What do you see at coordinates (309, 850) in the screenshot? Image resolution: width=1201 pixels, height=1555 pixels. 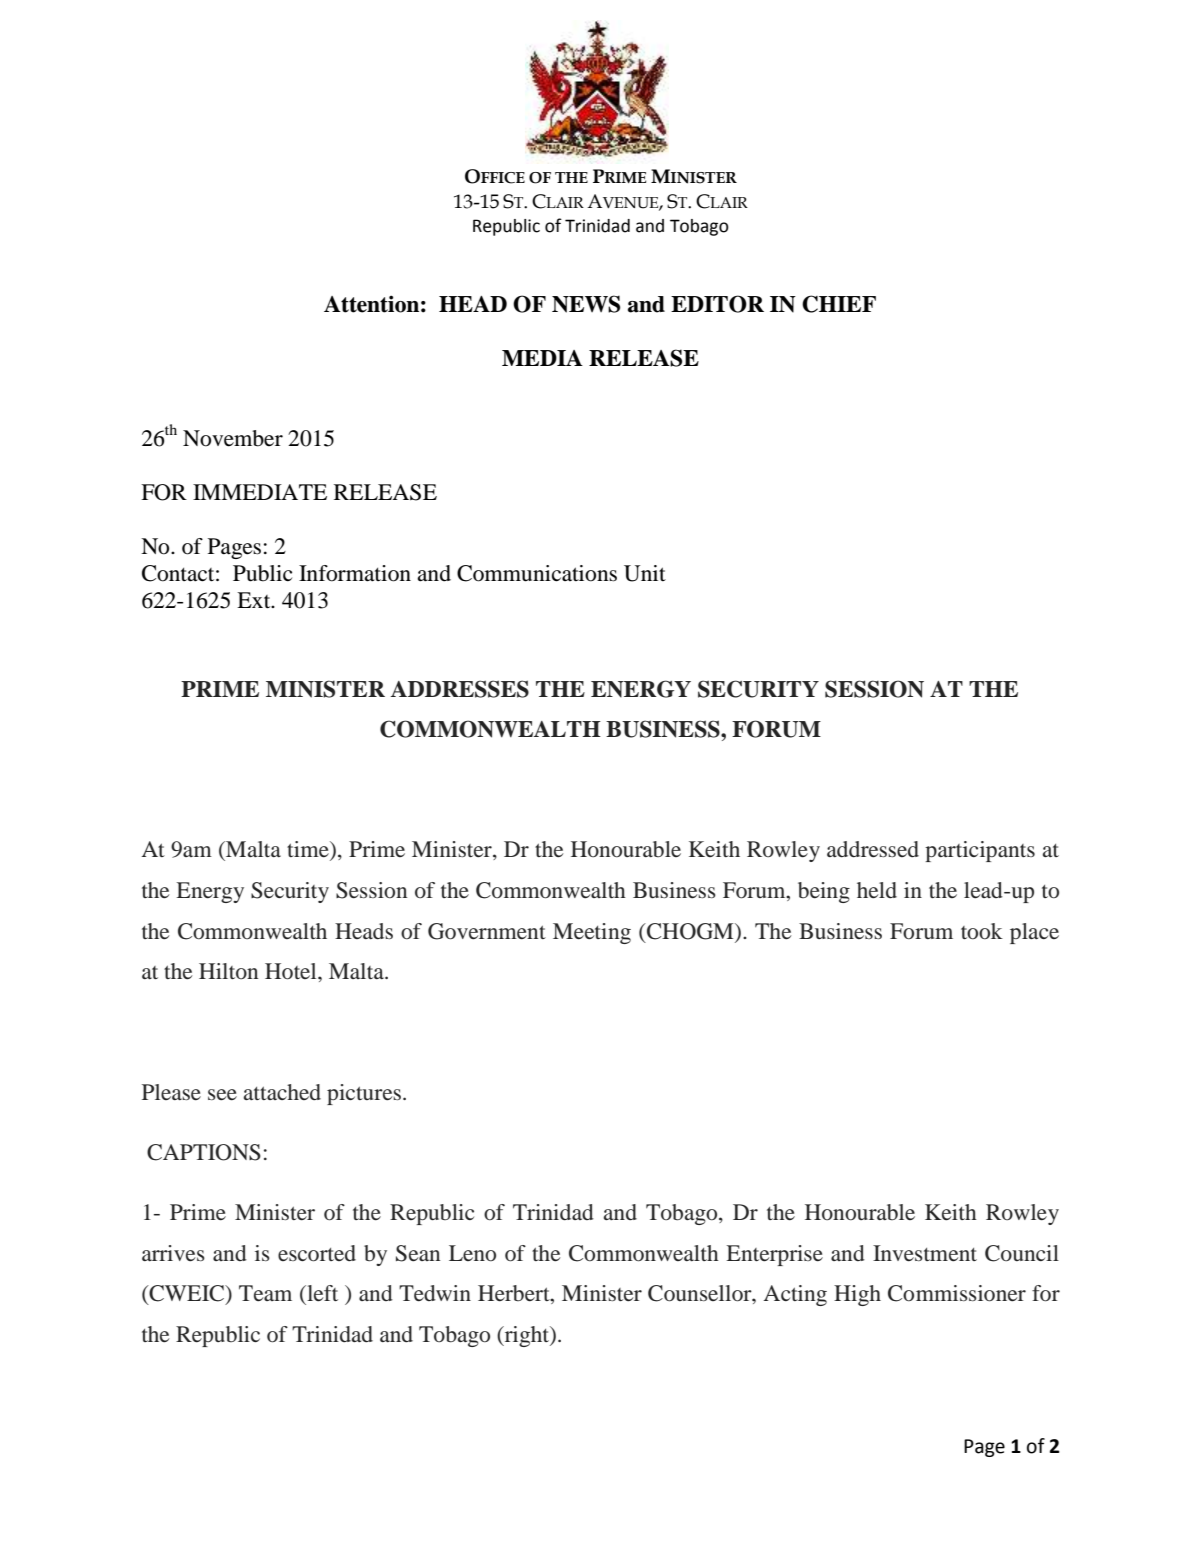 I see `time` at bounding box center [309, 850].
